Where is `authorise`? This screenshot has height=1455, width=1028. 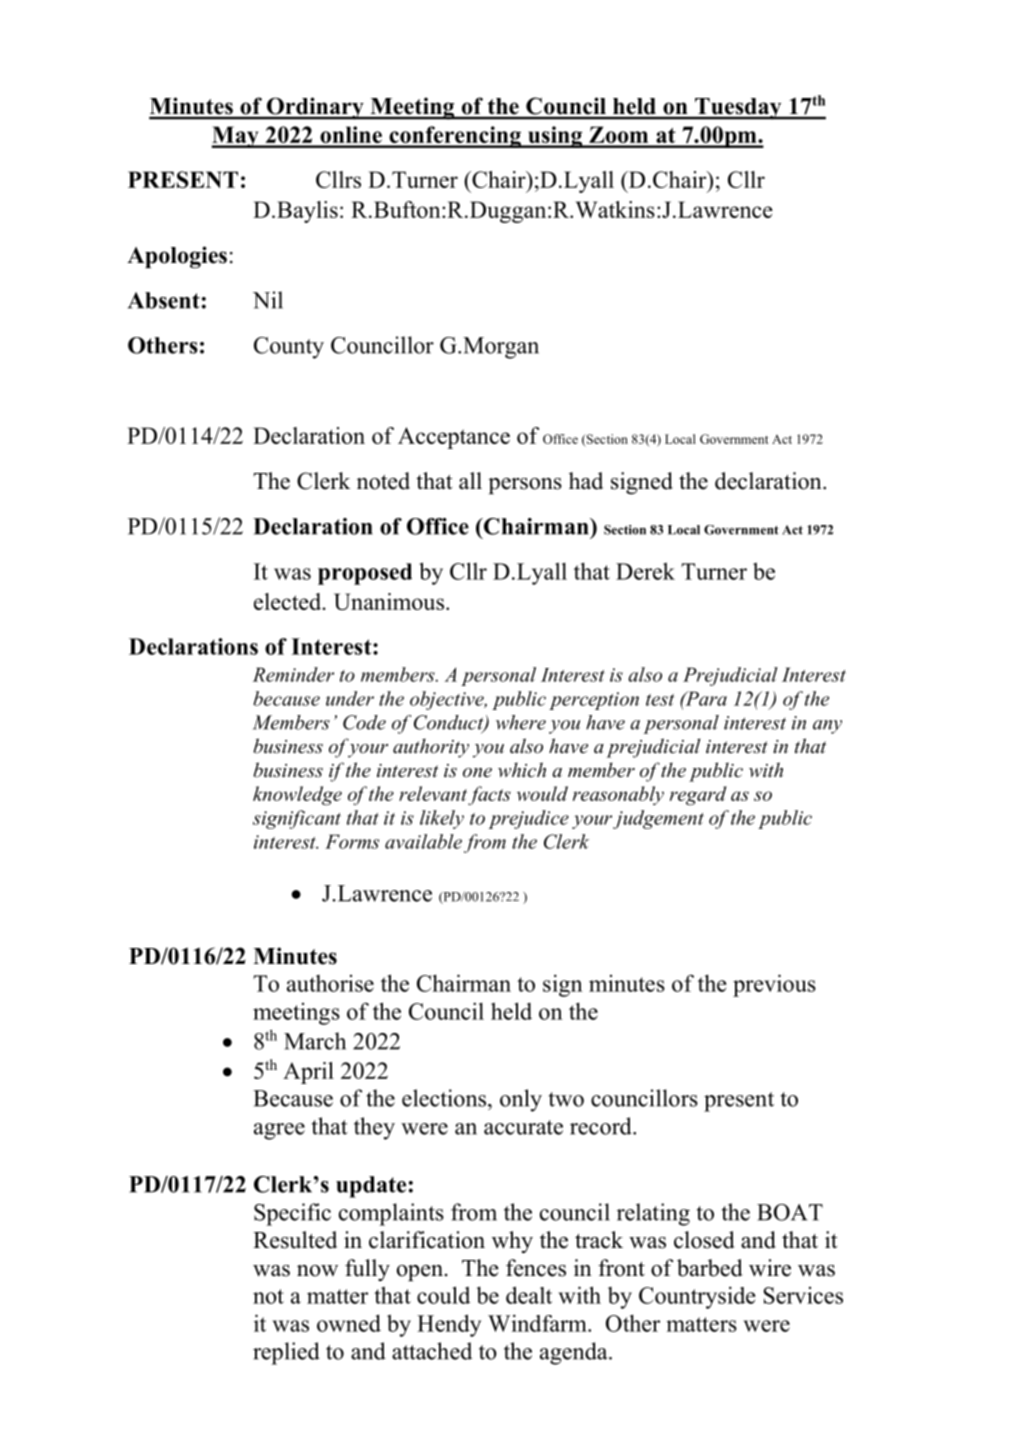 authorise is located at coordinates (330, 983).
